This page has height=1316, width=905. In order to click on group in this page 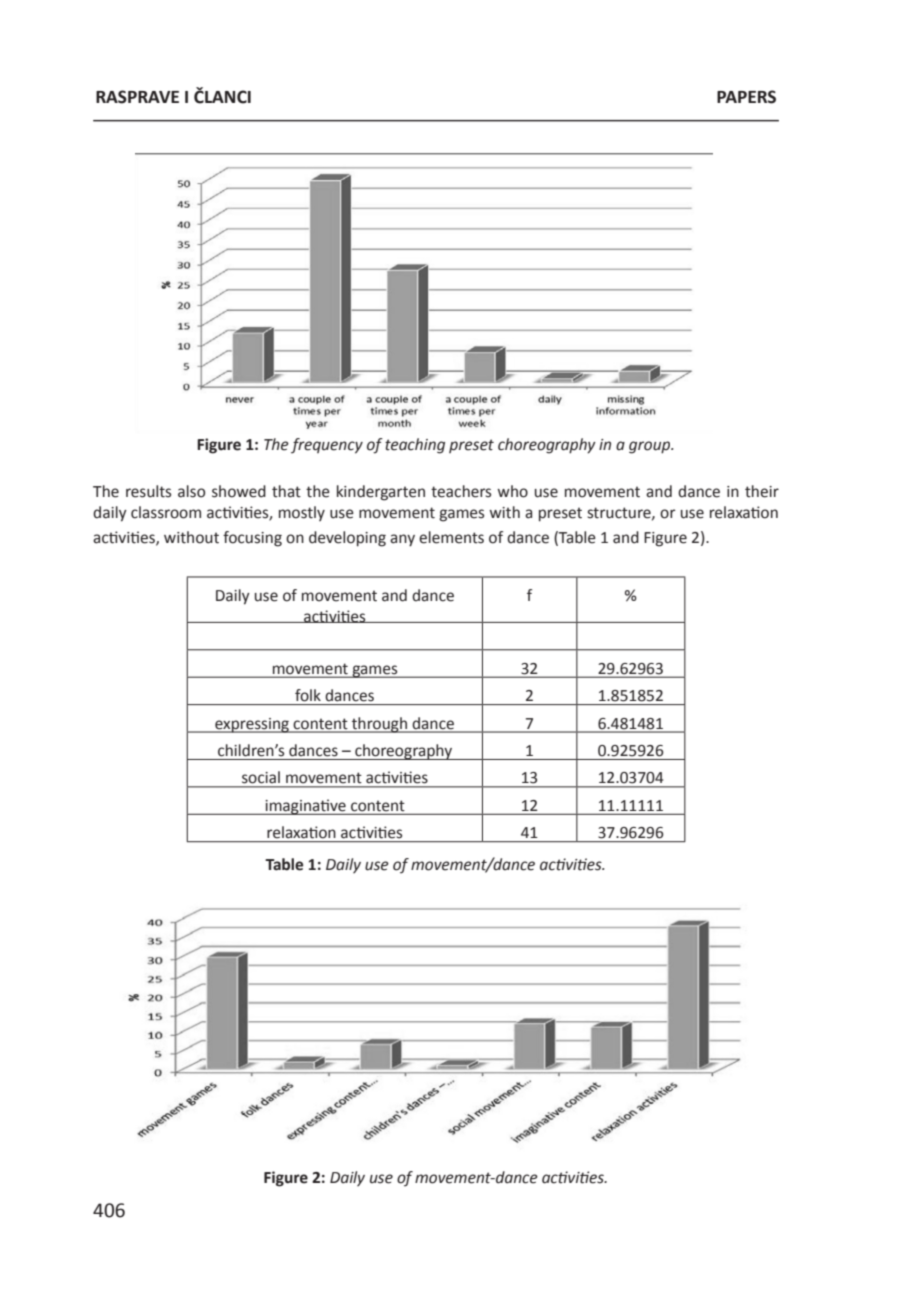, I will do `click(651, 447)`.
